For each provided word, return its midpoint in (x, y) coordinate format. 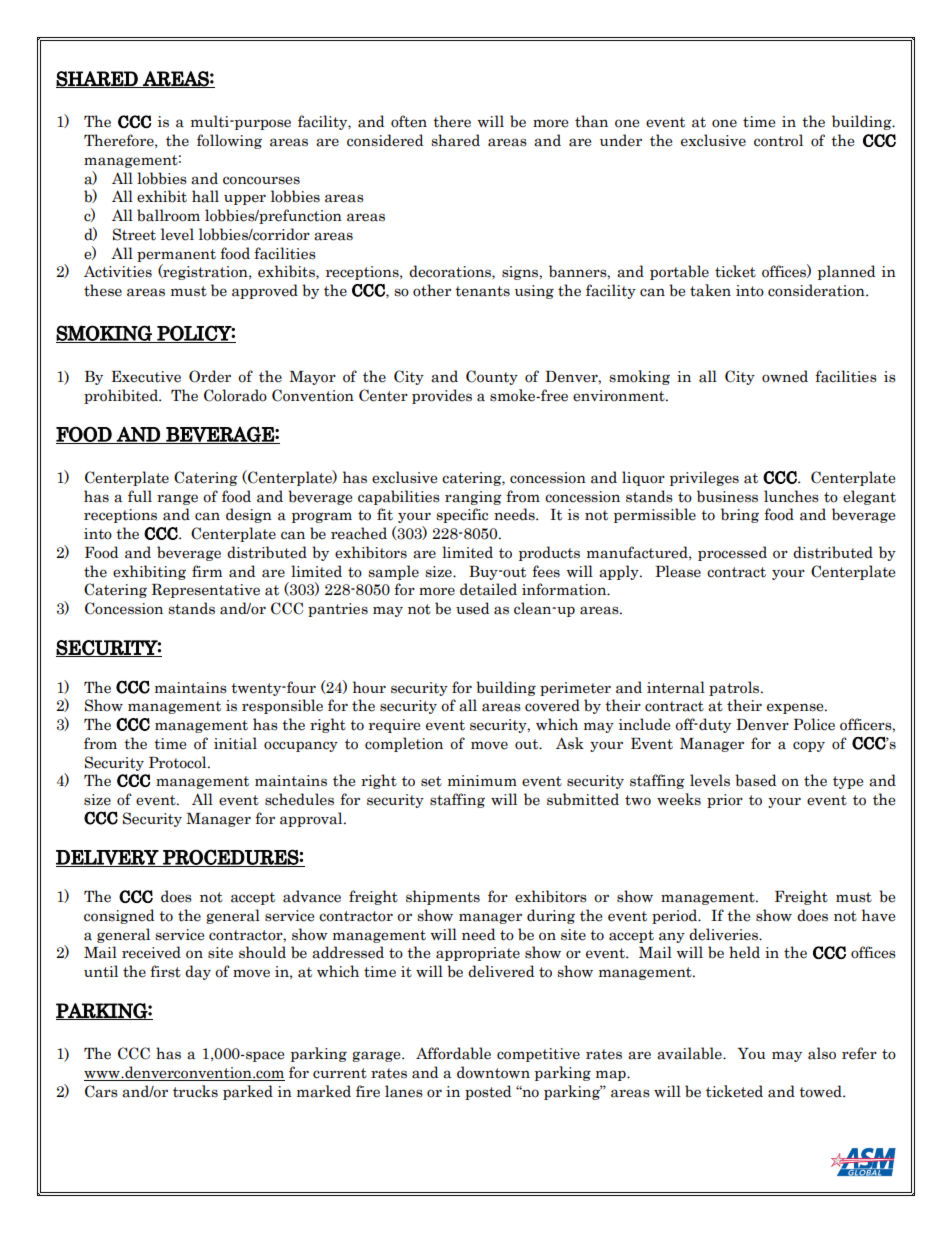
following (229, 141)
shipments (443, 897)
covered (552, 705)
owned (785, 376)
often (409, 121)
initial (235, 743)
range (177, 499)
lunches (791, 496)
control (778, 140)
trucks (195, 1091)
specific (462, 515)
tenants (482, 291)
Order (210, 376)
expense (796, 708)
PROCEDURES (230, 858)
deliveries (724, 934)
